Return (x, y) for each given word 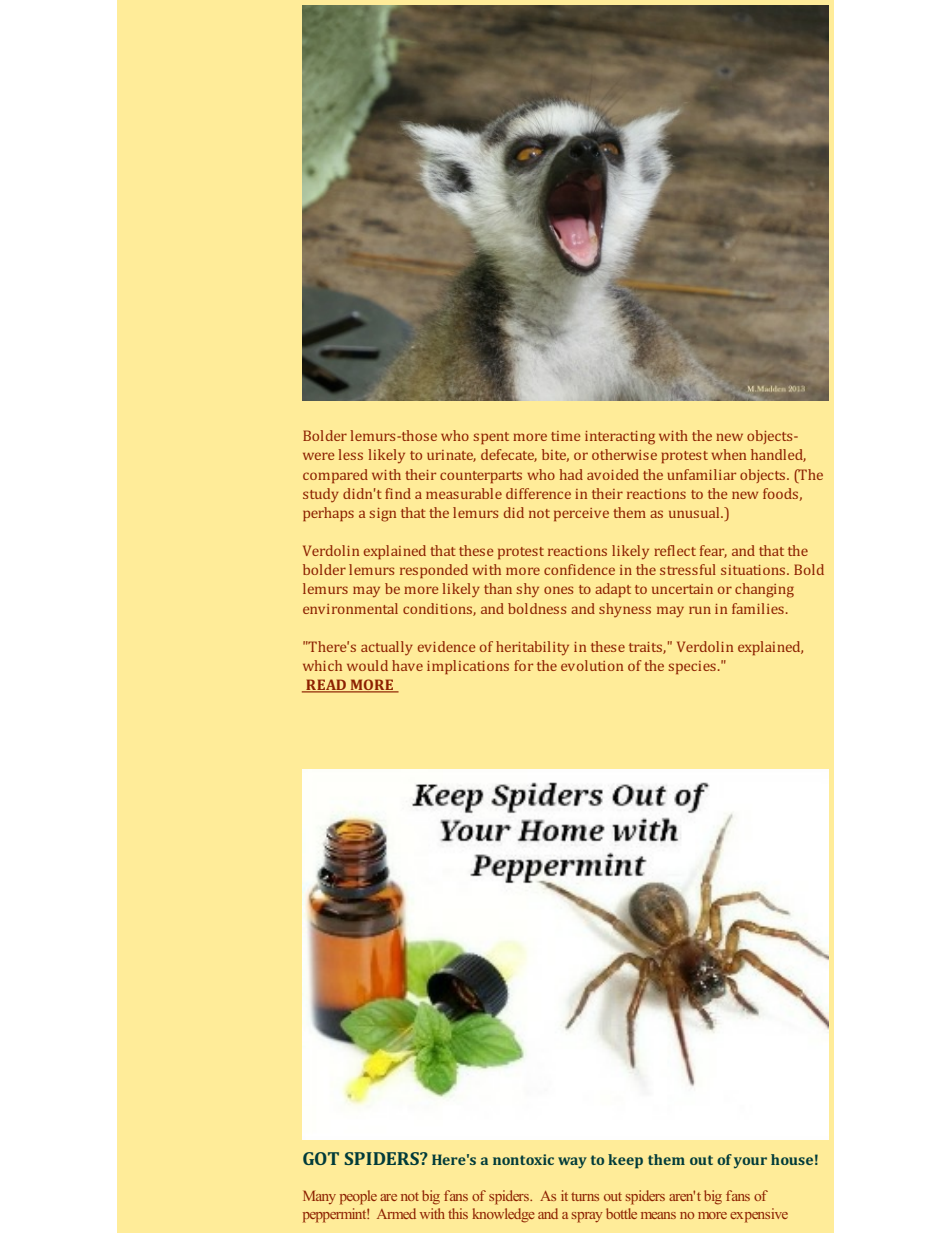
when (728, 454)
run (700, 610)
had (571, 474)
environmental (350, 608)
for (523, 665)
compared (335, 476)
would (367, 665)
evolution (592, 665)
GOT (321, 1158)
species (692, 667)
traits (646, 648)
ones (558, 590)
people (358, 1197)
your (750, 1162)
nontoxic (523, 1159)
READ (326, 686)
